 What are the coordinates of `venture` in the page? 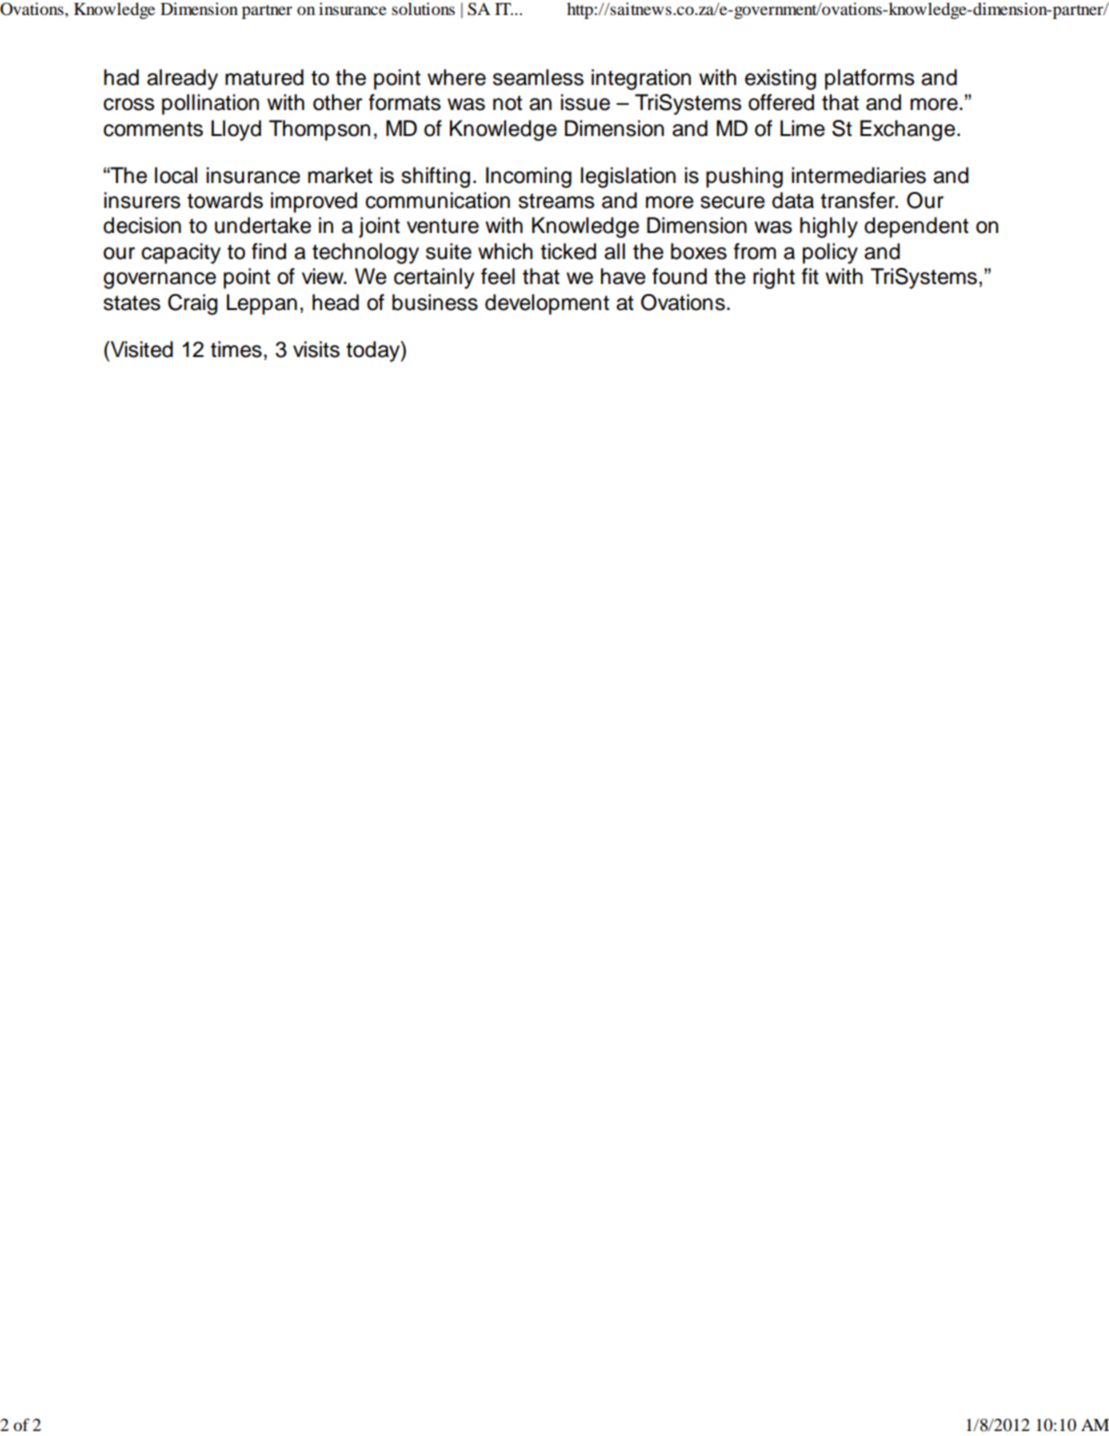 It's located at (443, 226).
